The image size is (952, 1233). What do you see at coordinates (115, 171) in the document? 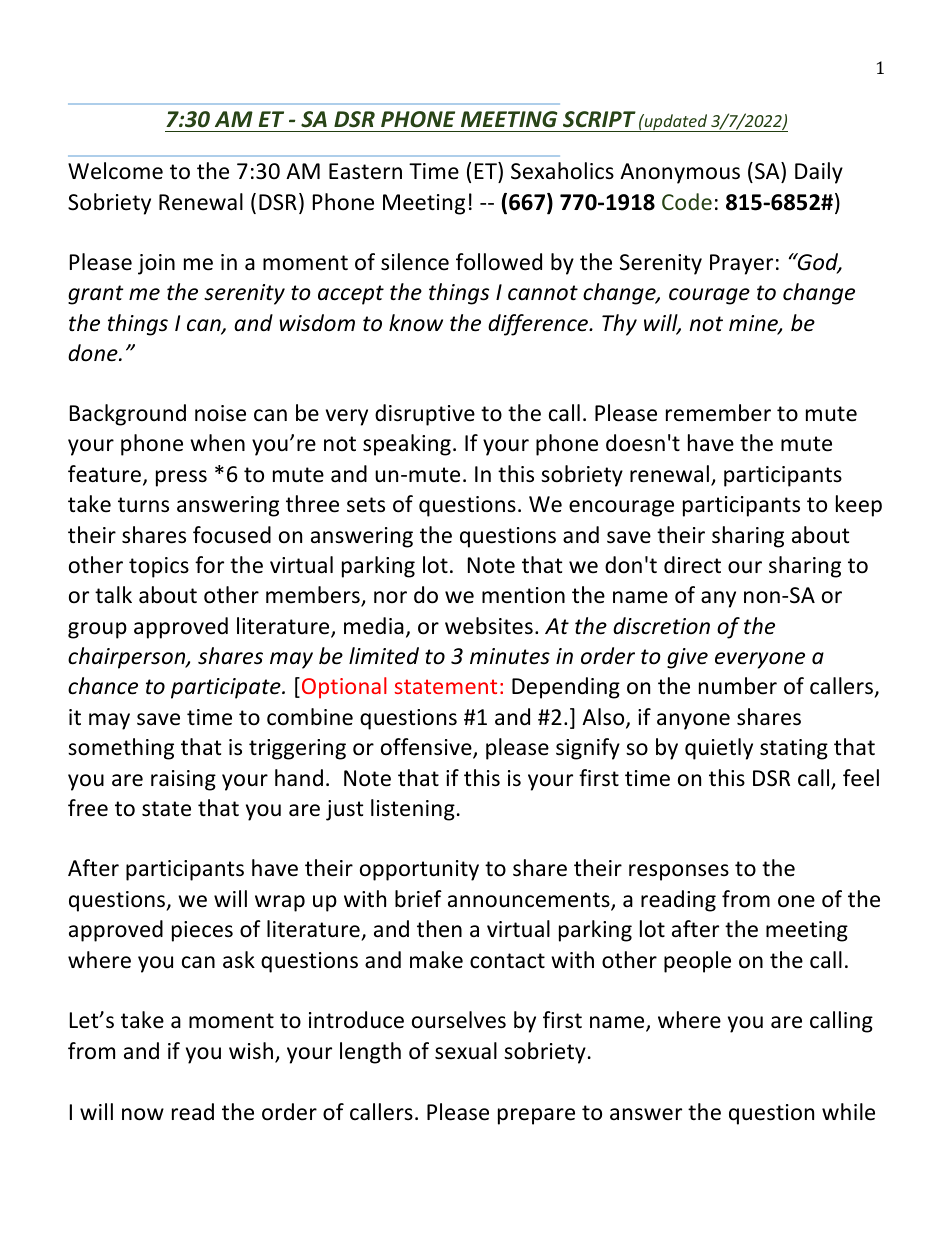
I see `Welcome` at bounding box center [115, 171].
